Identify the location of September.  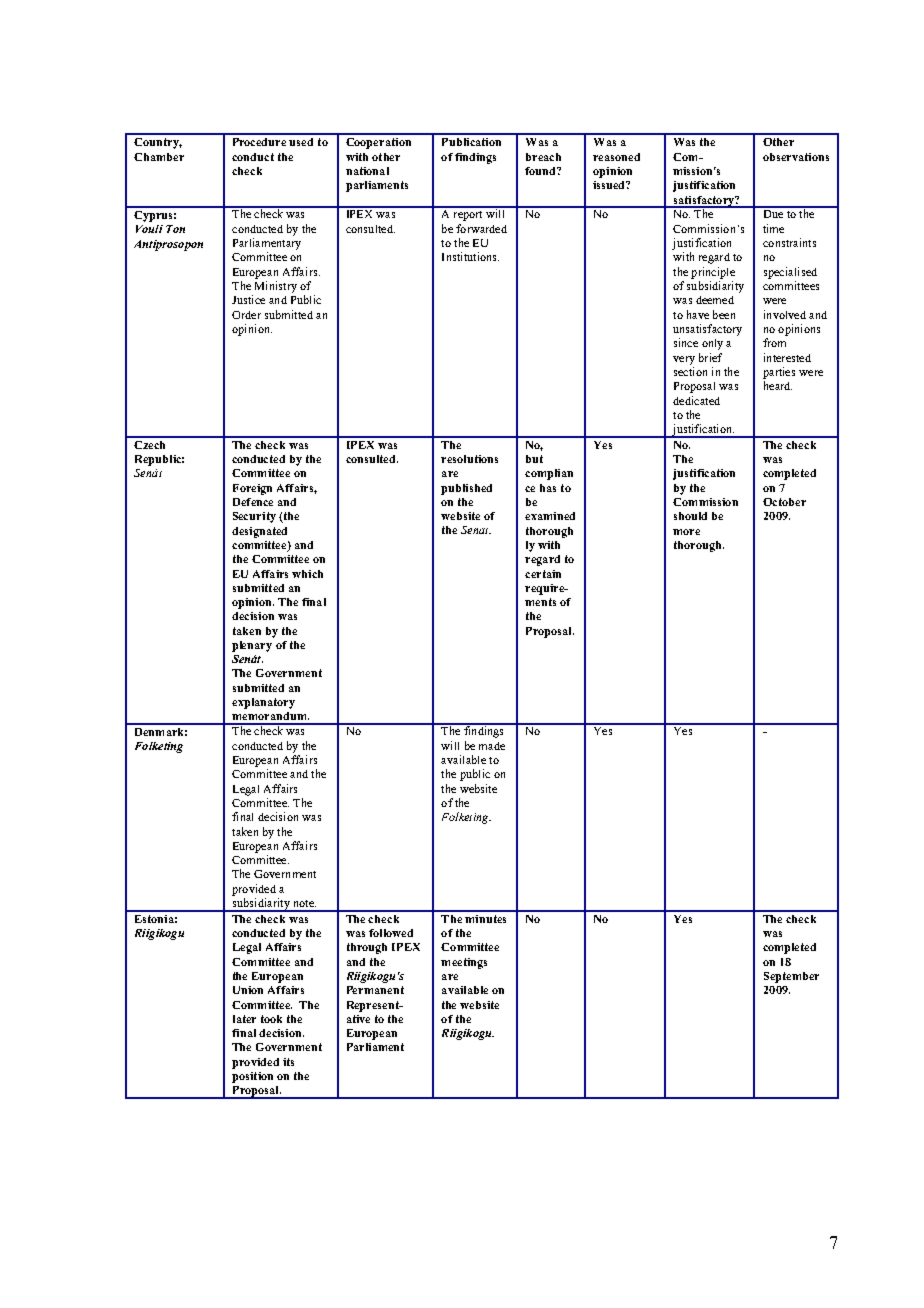
(791, 977).
